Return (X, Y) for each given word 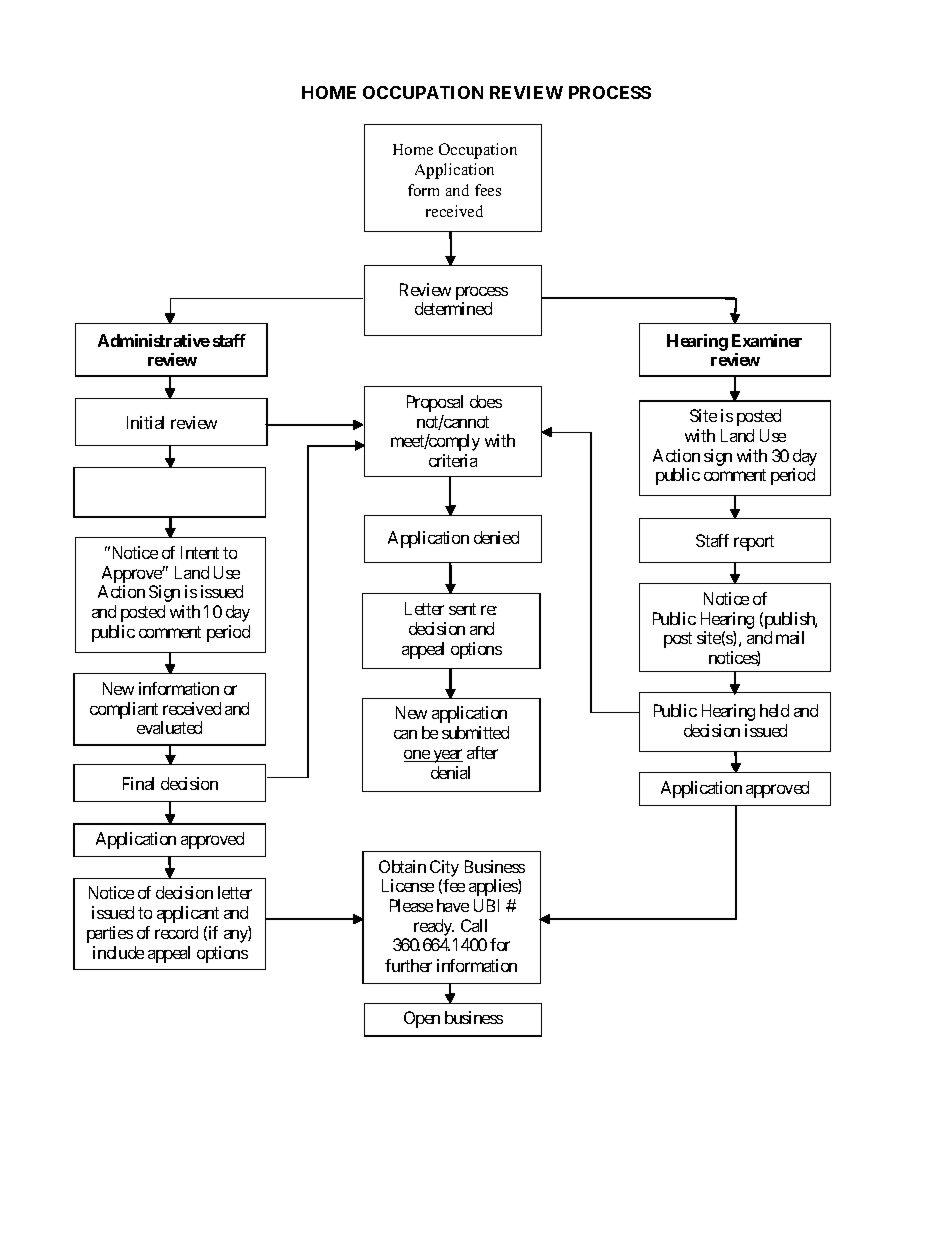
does (486, 401)
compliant (124, 710)
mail (790, 637)
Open (422, 1019)
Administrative (154, 340)
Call (474, 925)
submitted (475, 732)
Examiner (767, 340)
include (118, 952)
